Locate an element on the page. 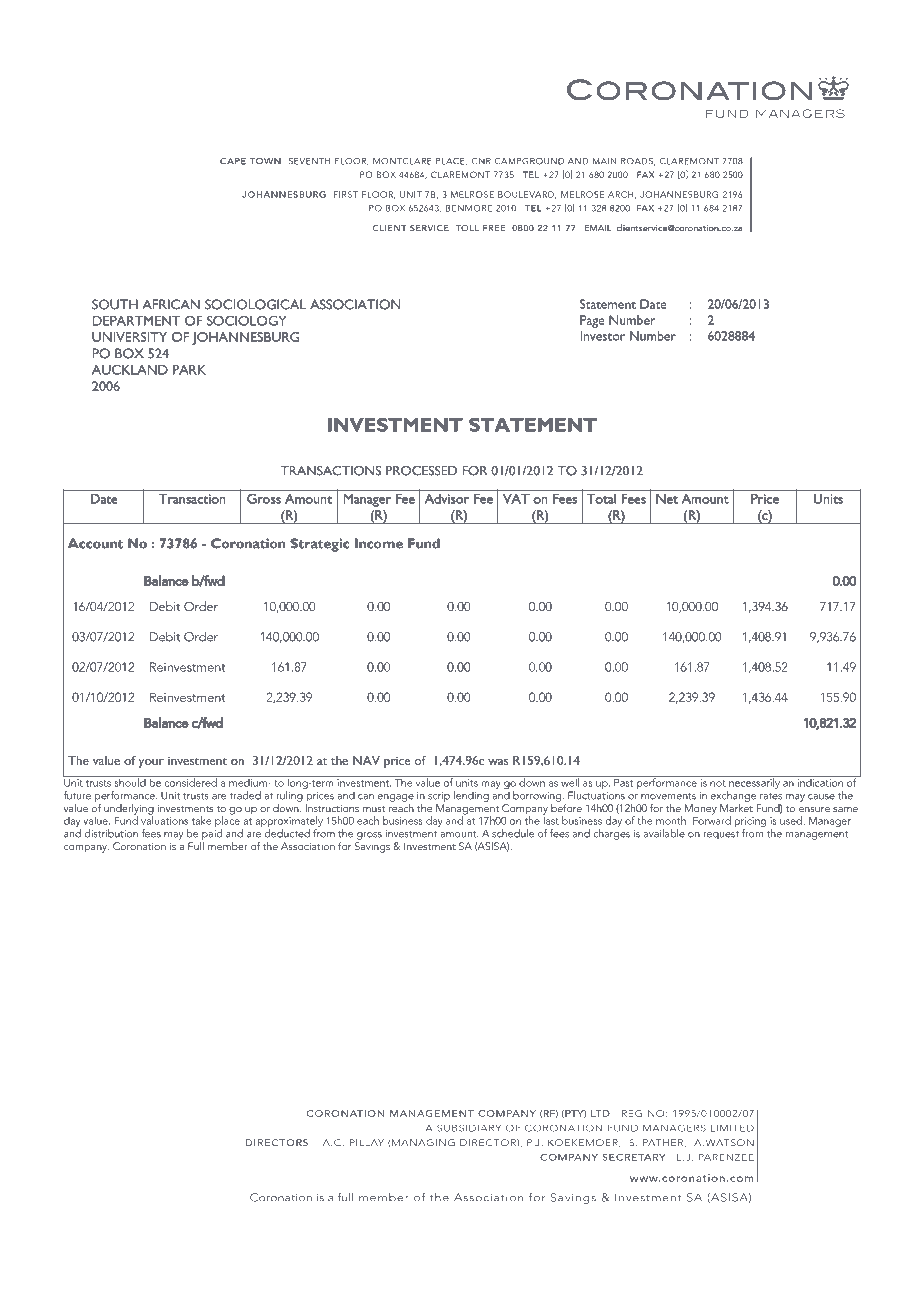 This page has height=1308, width=924. DEPARTMENT is located at coordinates (137, 321).
